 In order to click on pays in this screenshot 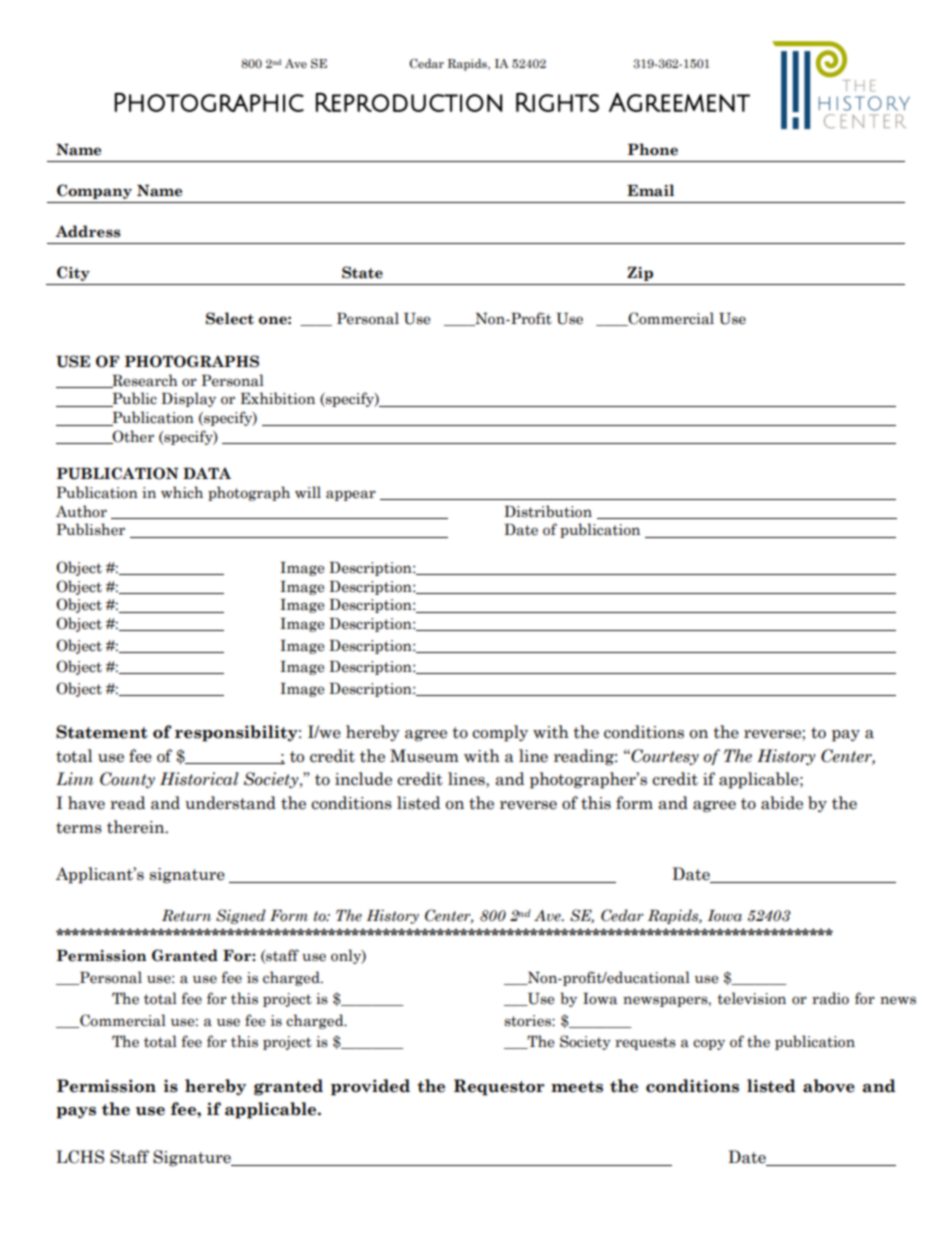, I will do `click(76, 1113)`.
